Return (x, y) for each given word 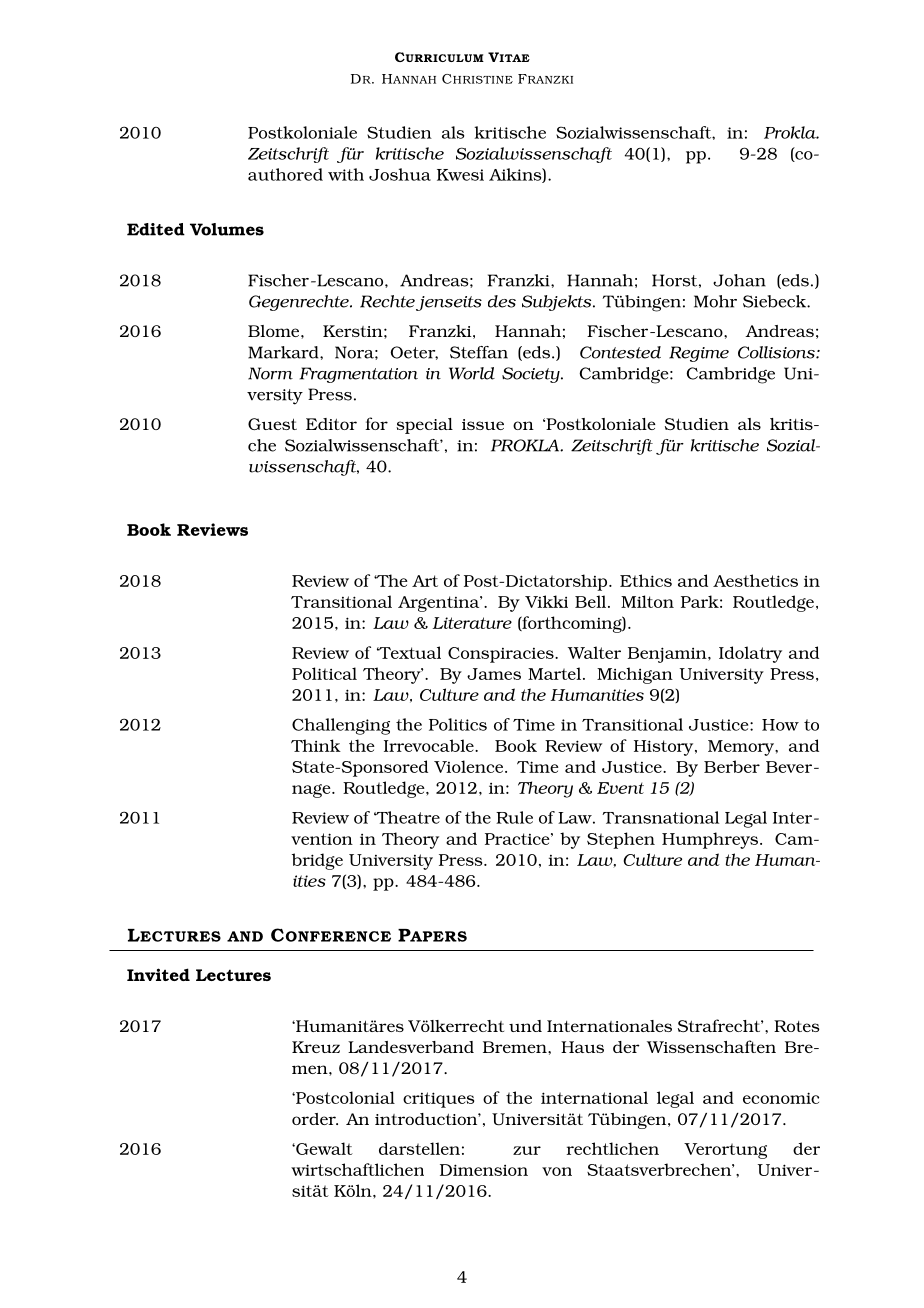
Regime (699, 354)
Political (324, 673)
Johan (739, 280)
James (494, 674)
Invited (158, 974)
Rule (514, 817)
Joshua (400, 174)
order (315, 1119)
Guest (272, 424)
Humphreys (711, 840)
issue (483, 424)
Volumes (227, 229)
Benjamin (668, 655)
